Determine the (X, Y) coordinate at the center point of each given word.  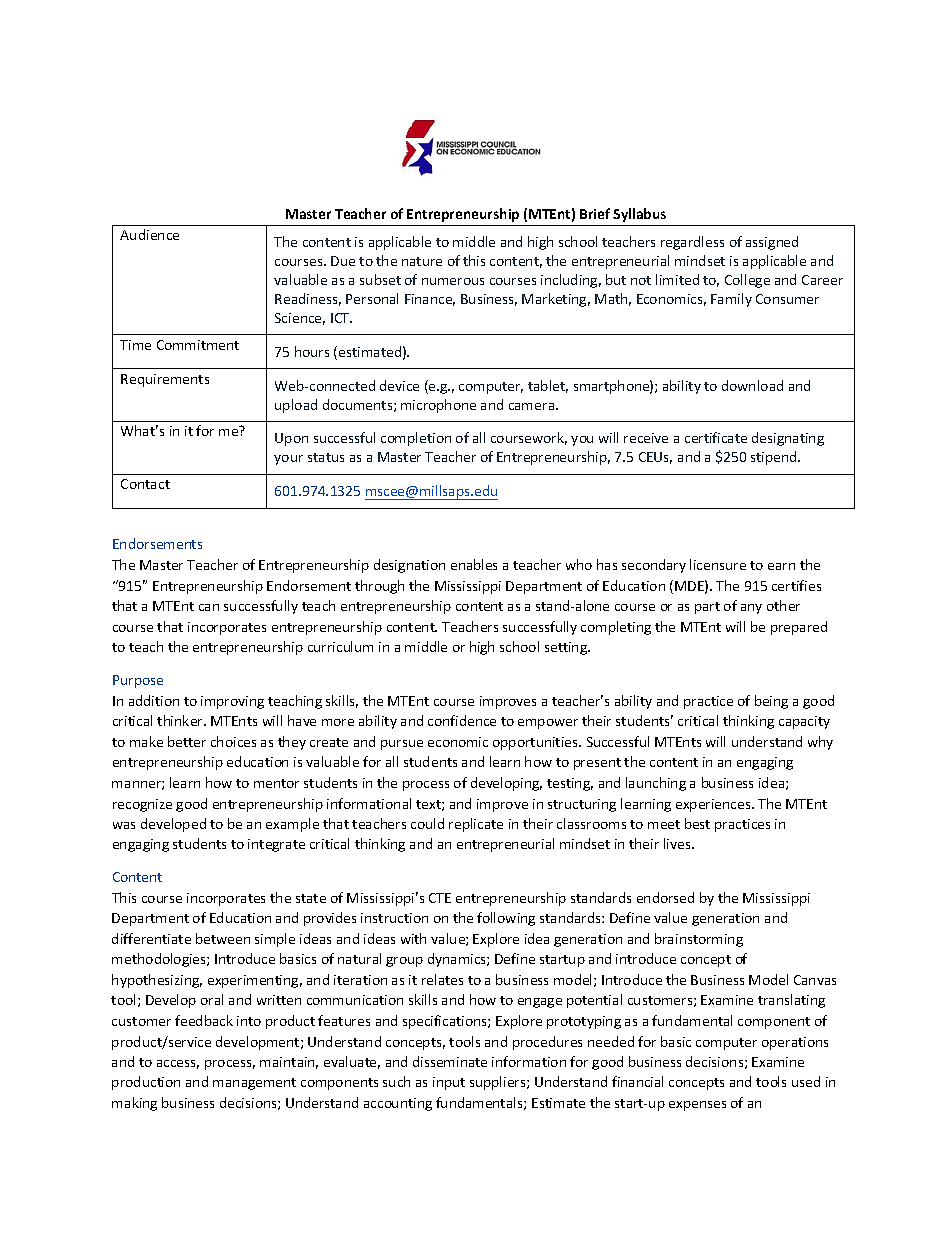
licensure (718, 564)
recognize (142, 805)
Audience (149, 234)
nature (422, 261)
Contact (145, 484)
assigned (772, 243)
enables (474, 564)
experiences (714, 805)
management (254, 1084)
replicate (476, 825)
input (449, 1083)
